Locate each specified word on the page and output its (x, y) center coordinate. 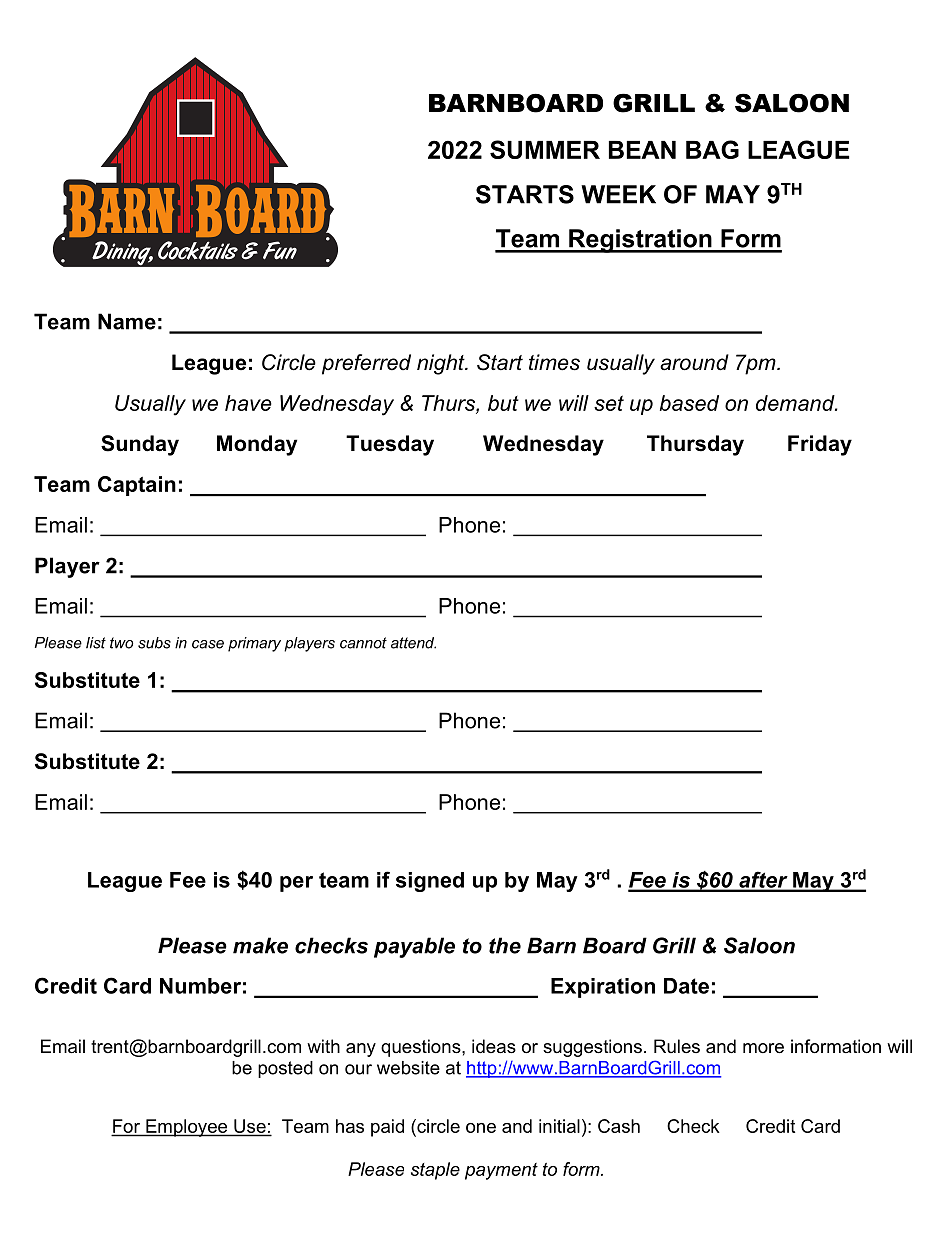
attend (413, 643)
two (121, 643)
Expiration (603, 988)
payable (414, 947)
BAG (712, 149)
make (260, 945)
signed (430, 882)
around (694, 362)
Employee (187, 1128)
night (442, 364)
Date (686, 986)
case (208, 644)
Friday (820, 445)
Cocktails (198, 250)
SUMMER (545, 149)
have (248, 403)
